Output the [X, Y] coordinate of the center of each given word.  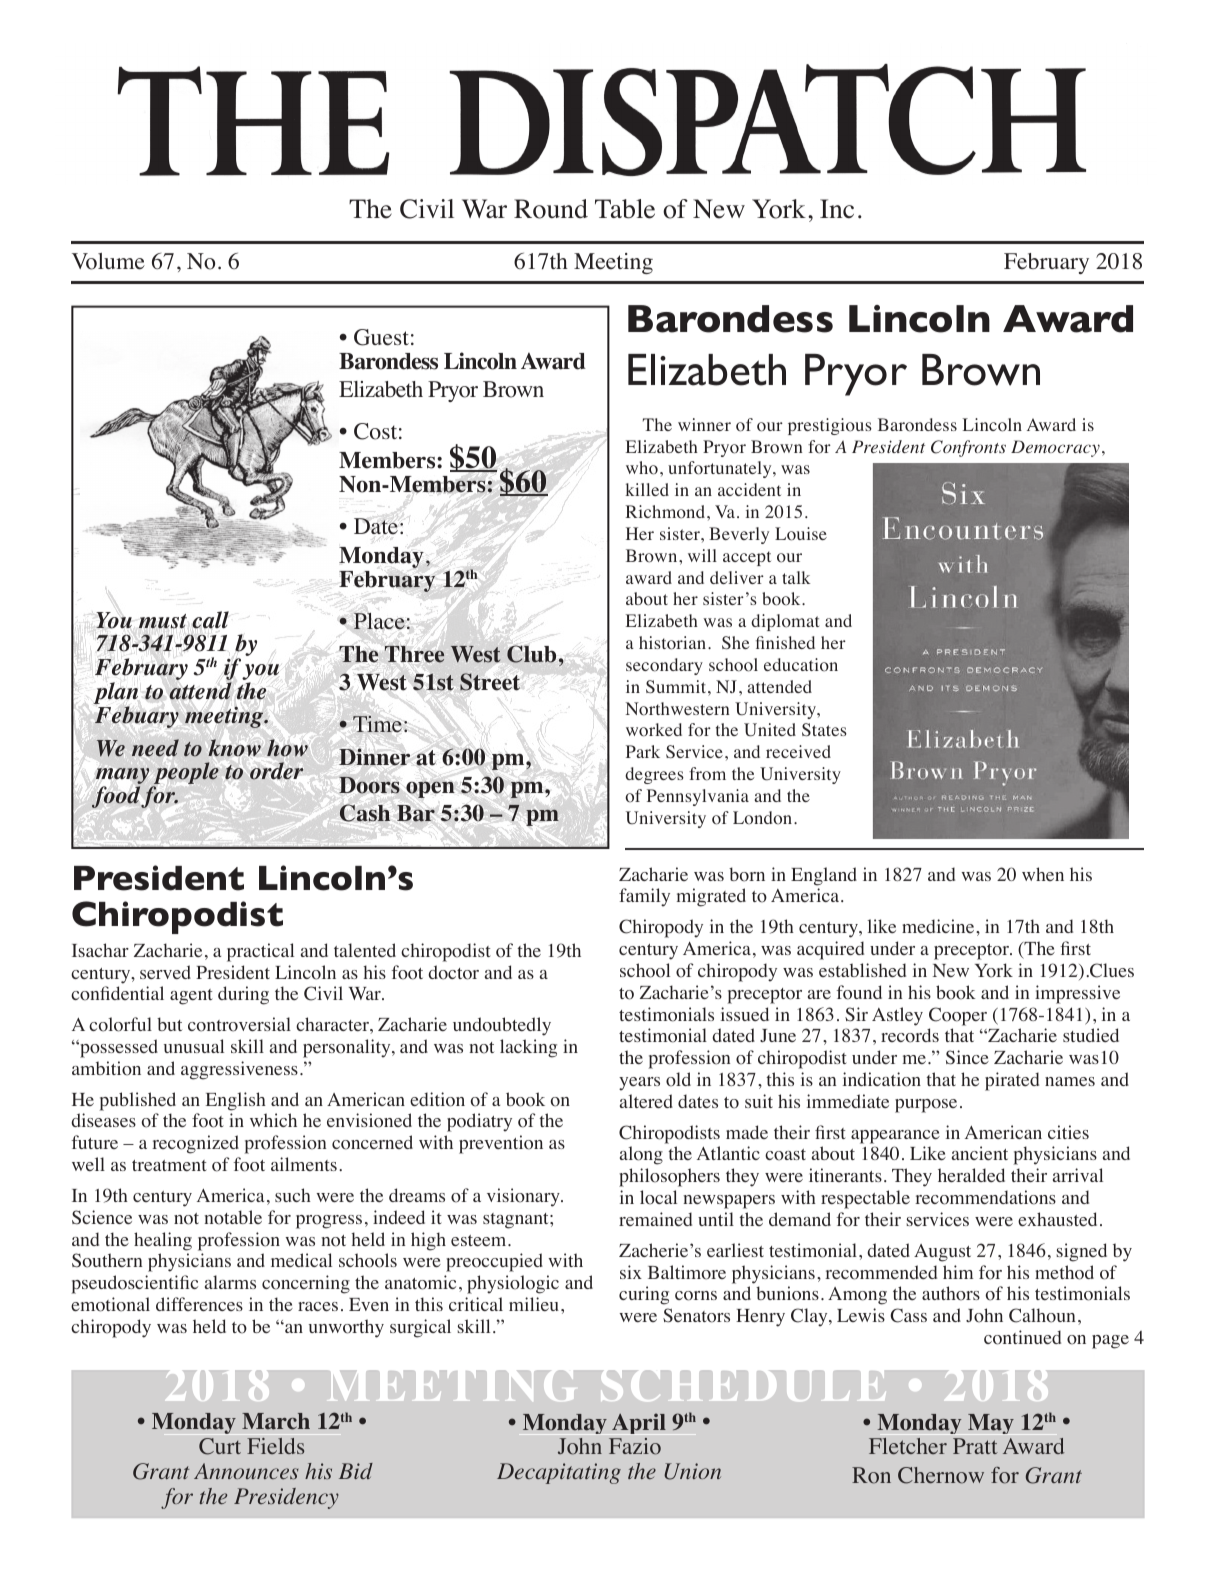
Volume [108, 261]
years [639, 1084]
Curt [220, 1446]
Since [967, 1057]
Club [531, 654]
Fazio [635, 1446]
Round [551, 209]
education [801, 665]
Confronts [968, 448]
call [210, 620]
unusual [194, 1046]
